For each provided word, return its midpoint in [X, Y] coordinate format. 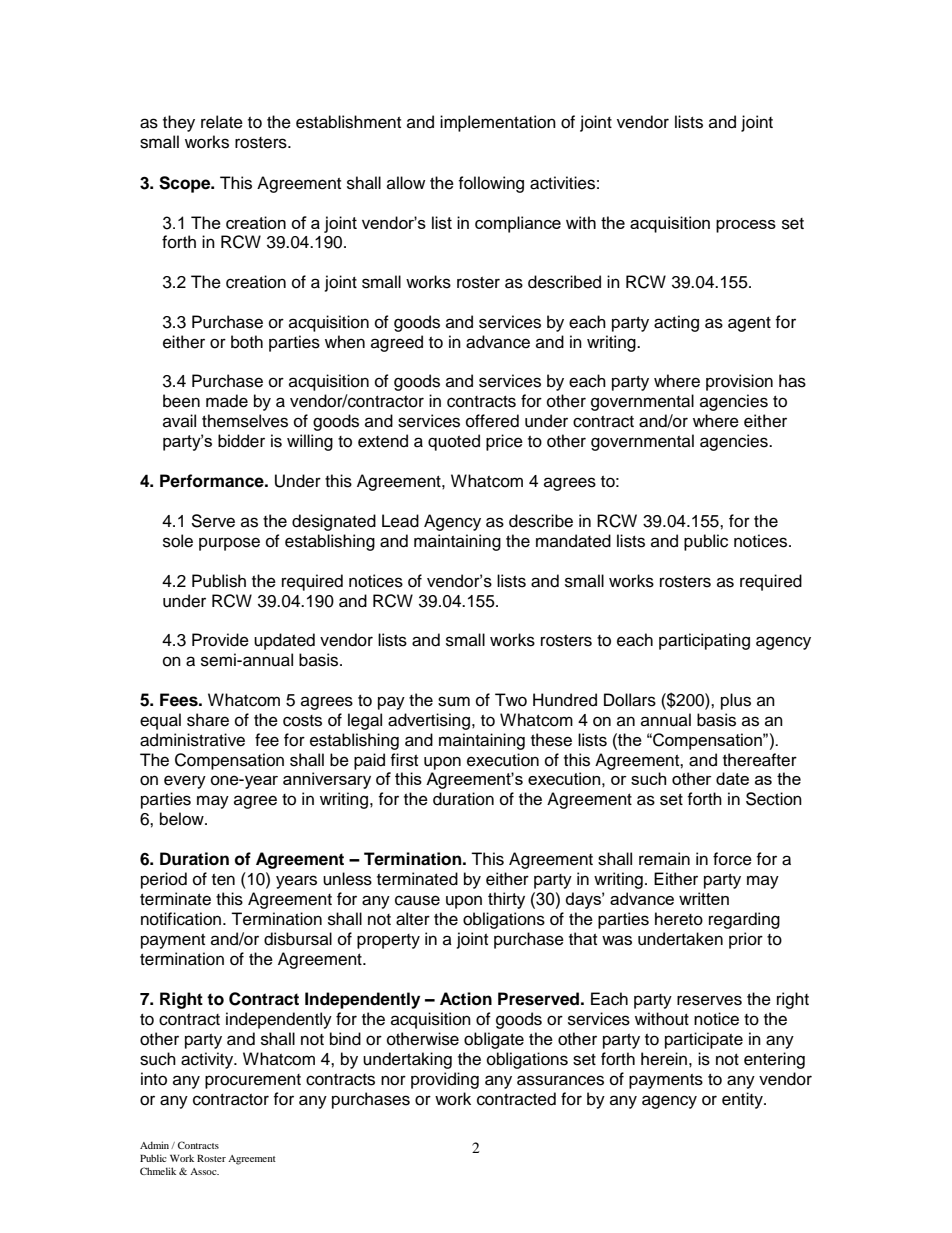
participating [704, 641]
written [704, 898]
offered [492, 421]
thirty [506, 900]
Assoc [204, 1171]
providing [445, 1080]
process [746, 226]
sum [454, 701]
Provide [220, 640]
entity [743, 1100]
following [491, 184]
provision [739, 382]
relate [222, 122]
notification [182, 919]
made [227, 401]
